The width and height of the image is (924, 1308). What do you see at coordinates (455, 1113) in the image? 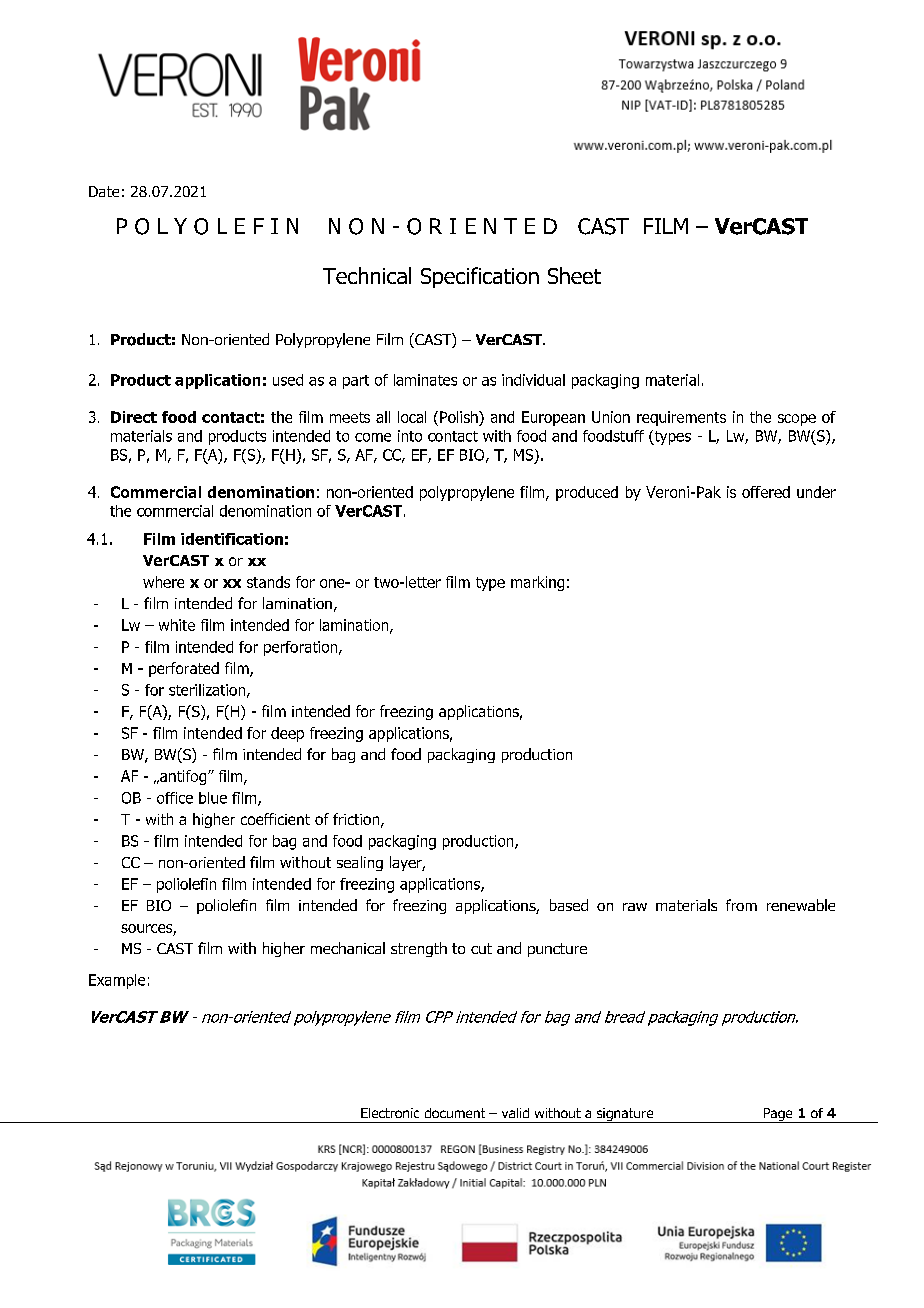
I see `document` at bounding box center [455, 1113].
